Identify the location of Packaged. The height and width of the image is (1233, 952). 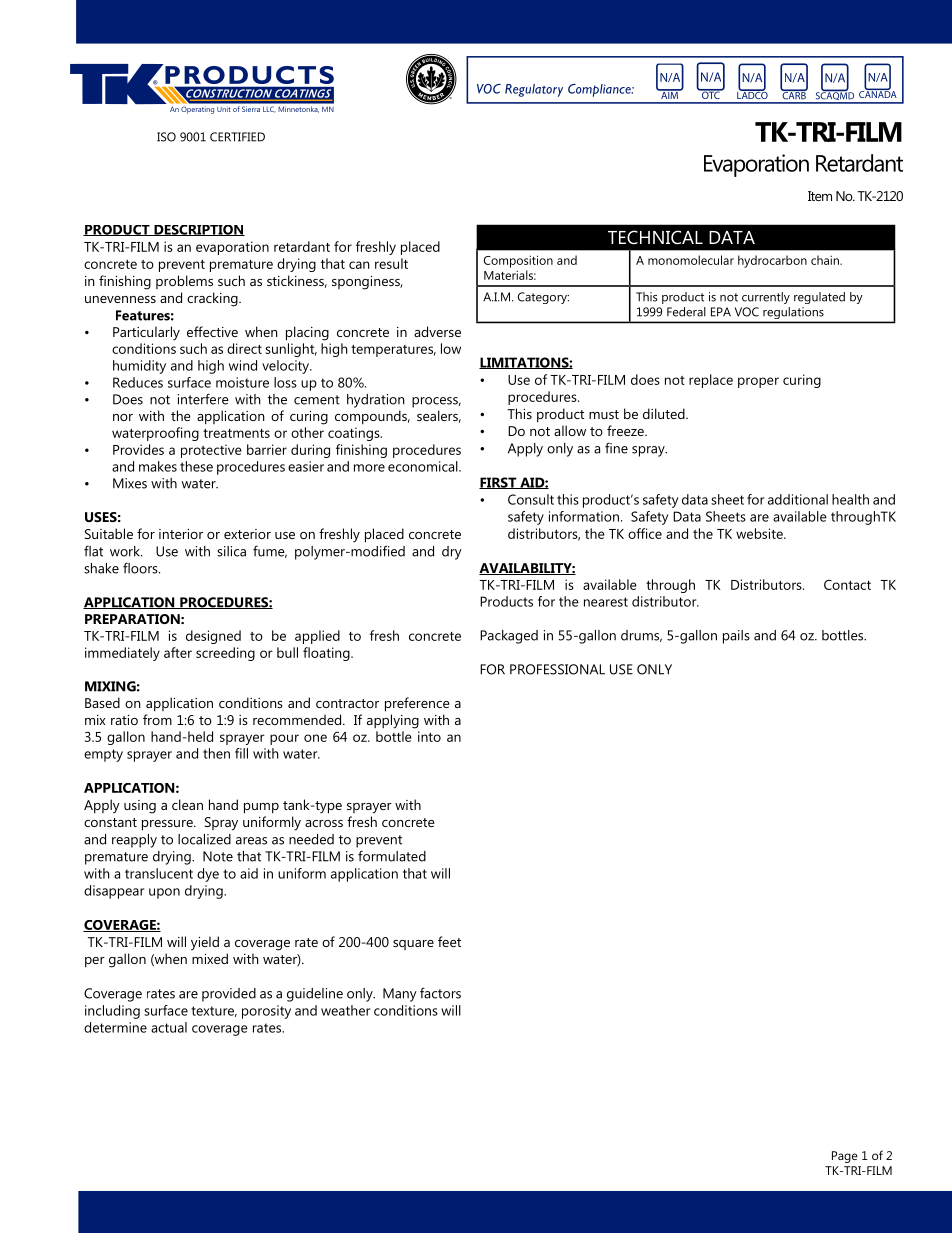
(509, 637).
